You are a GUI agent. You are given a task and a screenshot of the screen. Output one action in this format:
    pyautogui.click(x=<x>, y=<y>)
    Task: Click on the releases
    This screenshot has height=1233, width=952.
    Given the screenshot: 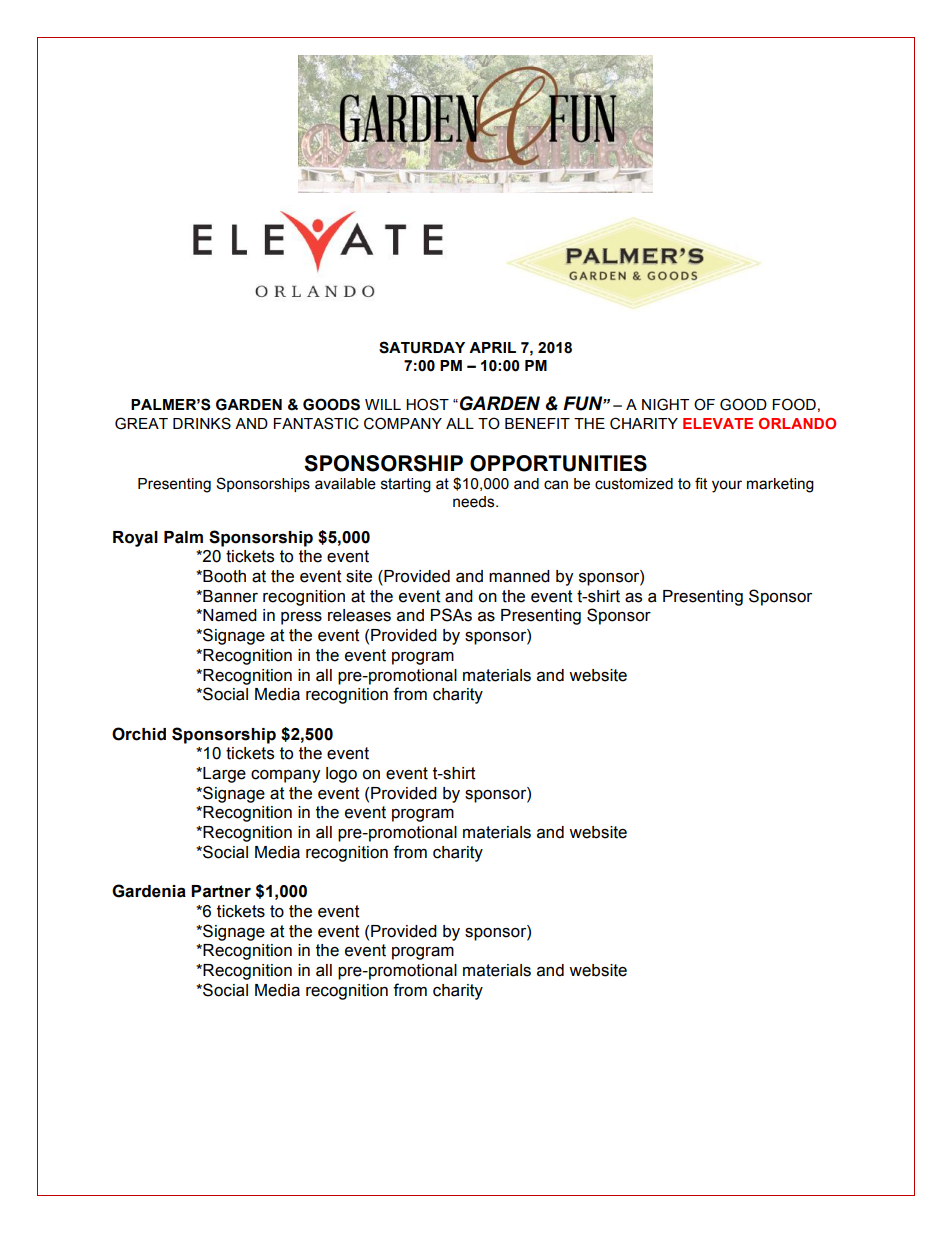 What is the action you would take?
    pyautogui.click(x=359, y=615)
